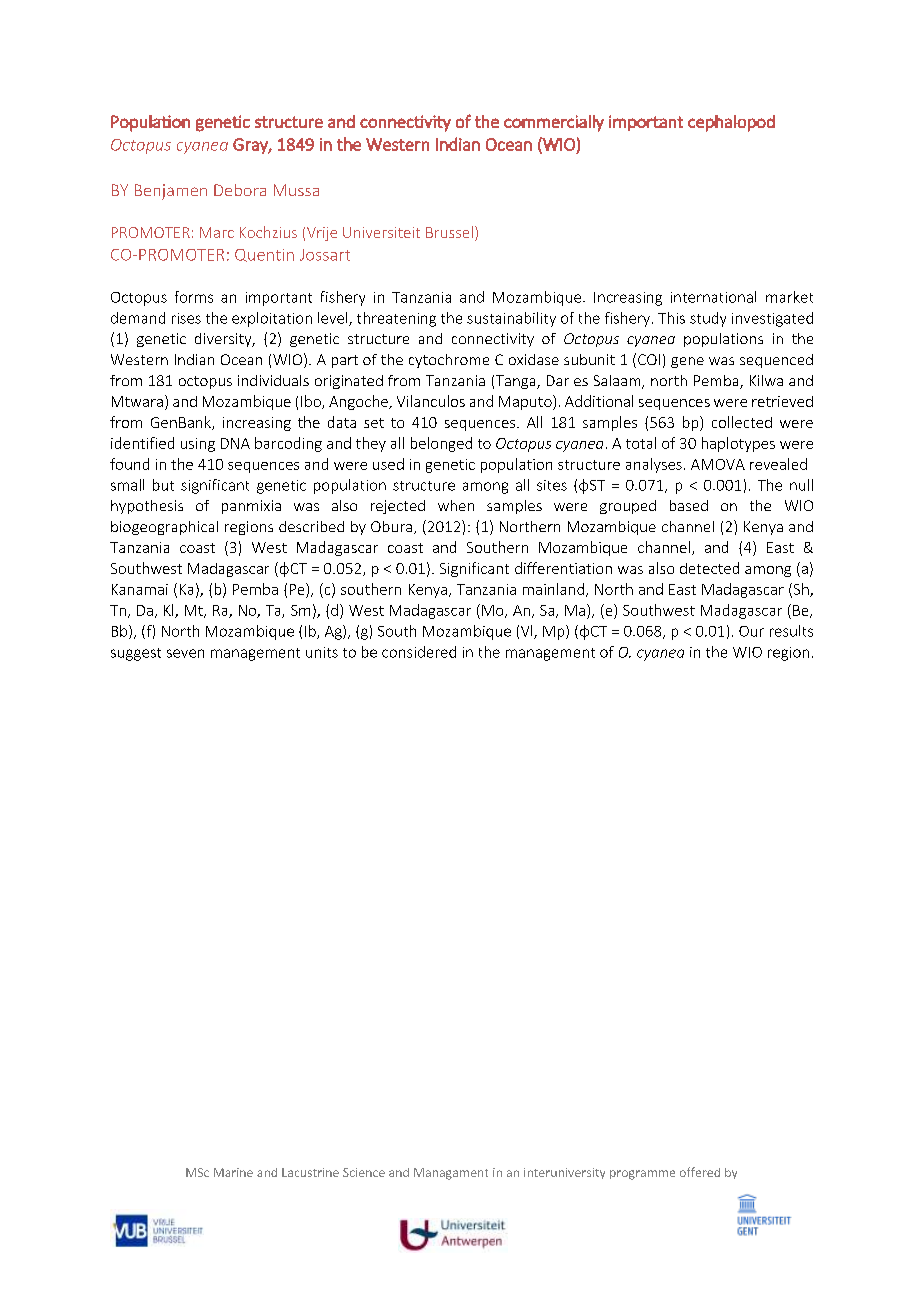 The image size is (924, 1308). I want to click on Our, so click(751, 631).
